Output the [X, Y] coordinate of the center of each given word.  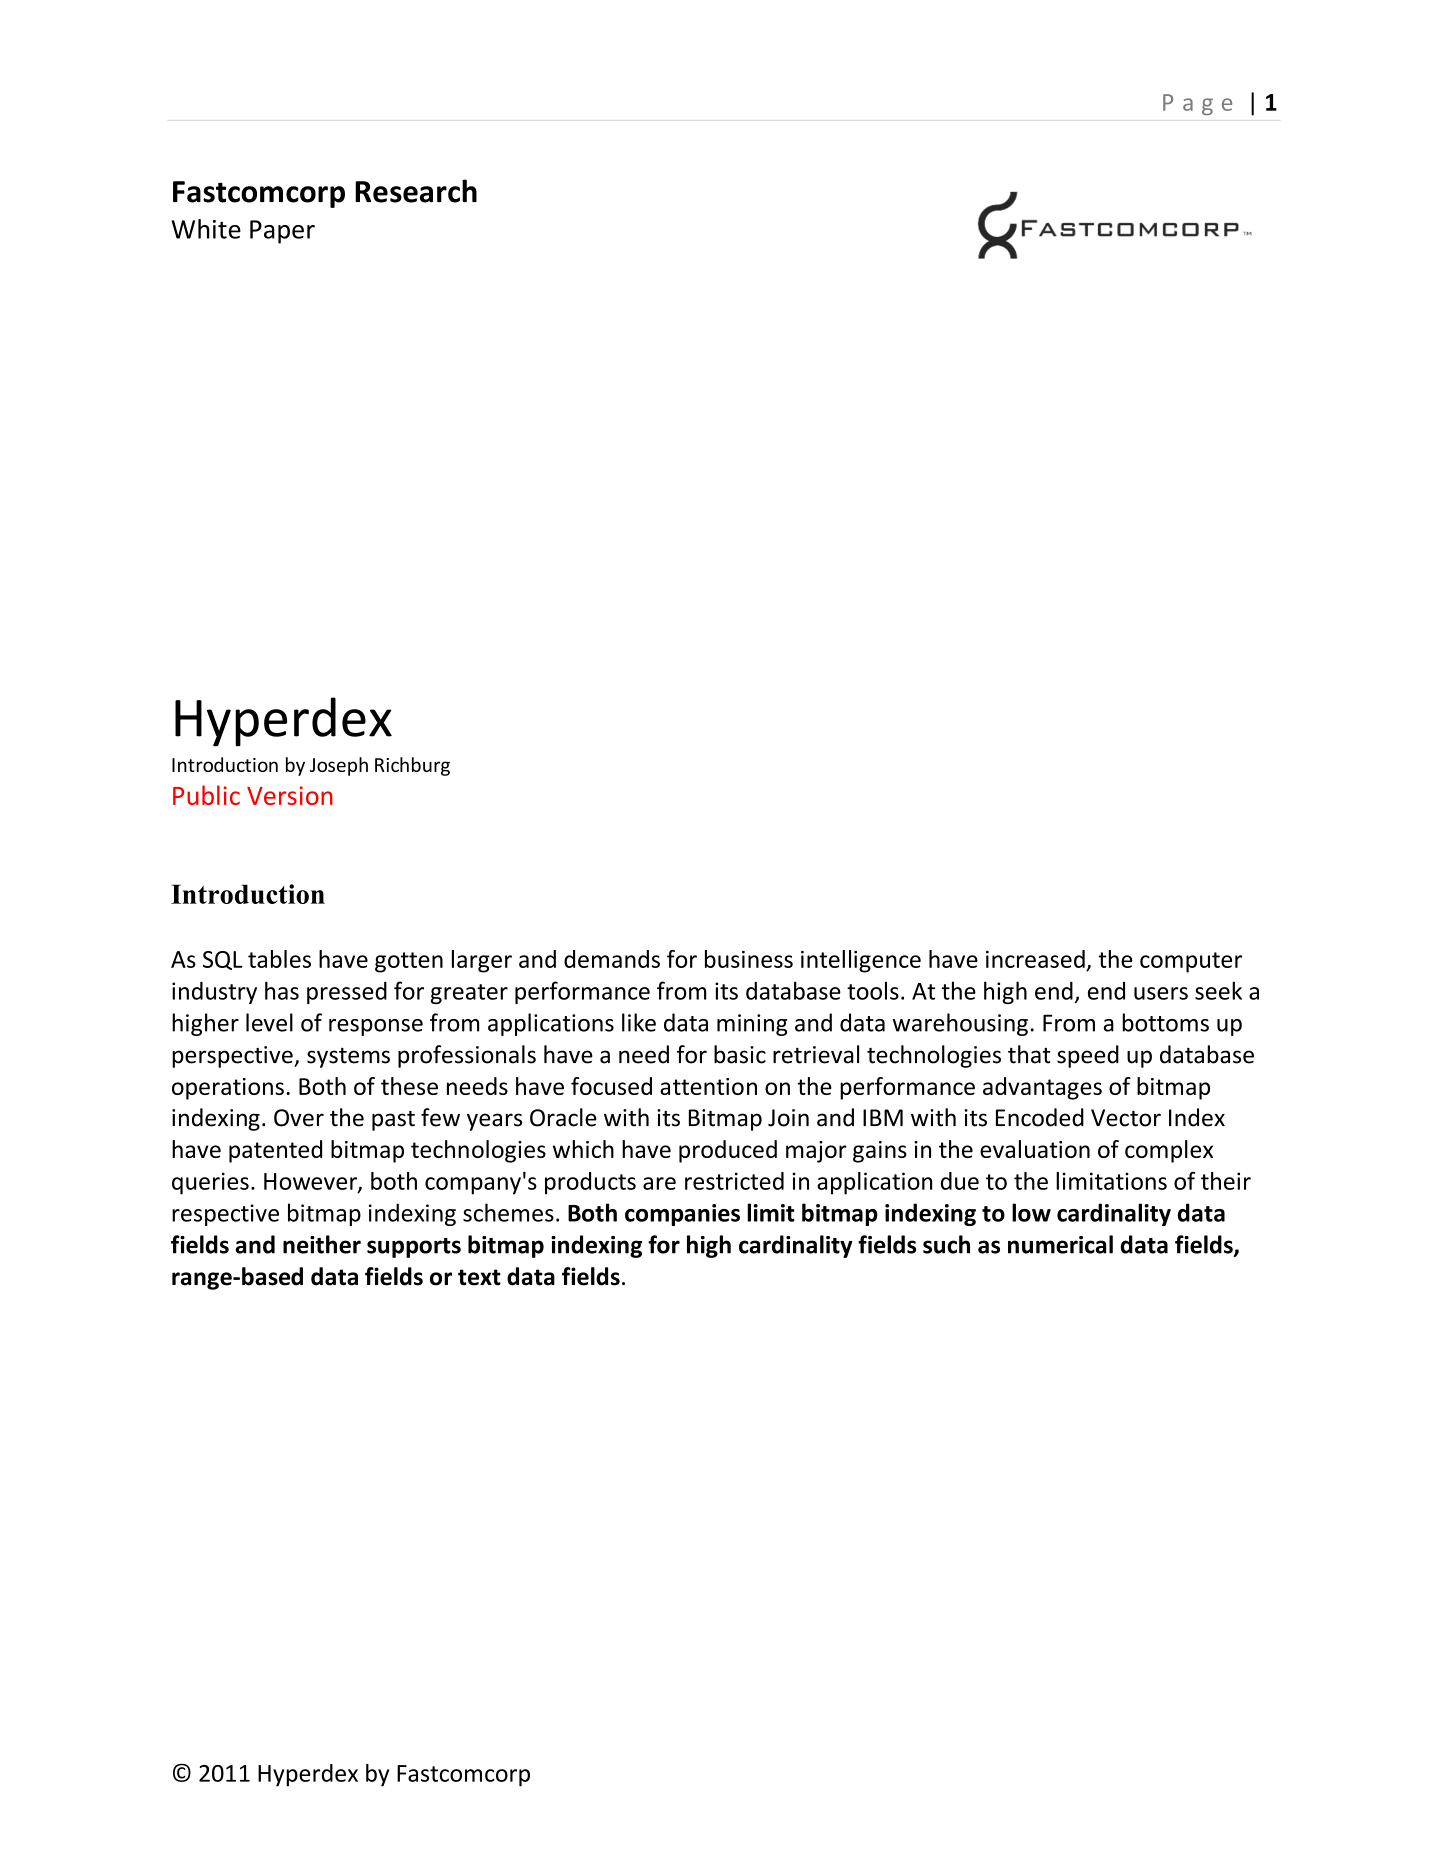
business [749, 959]
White [206, 229]
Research [416, 191]
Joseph [339, 766]
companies [682, 1215]
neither [322, 1244]
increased [1035, 959]
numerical [1060, 1244]
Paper [282, 232]
